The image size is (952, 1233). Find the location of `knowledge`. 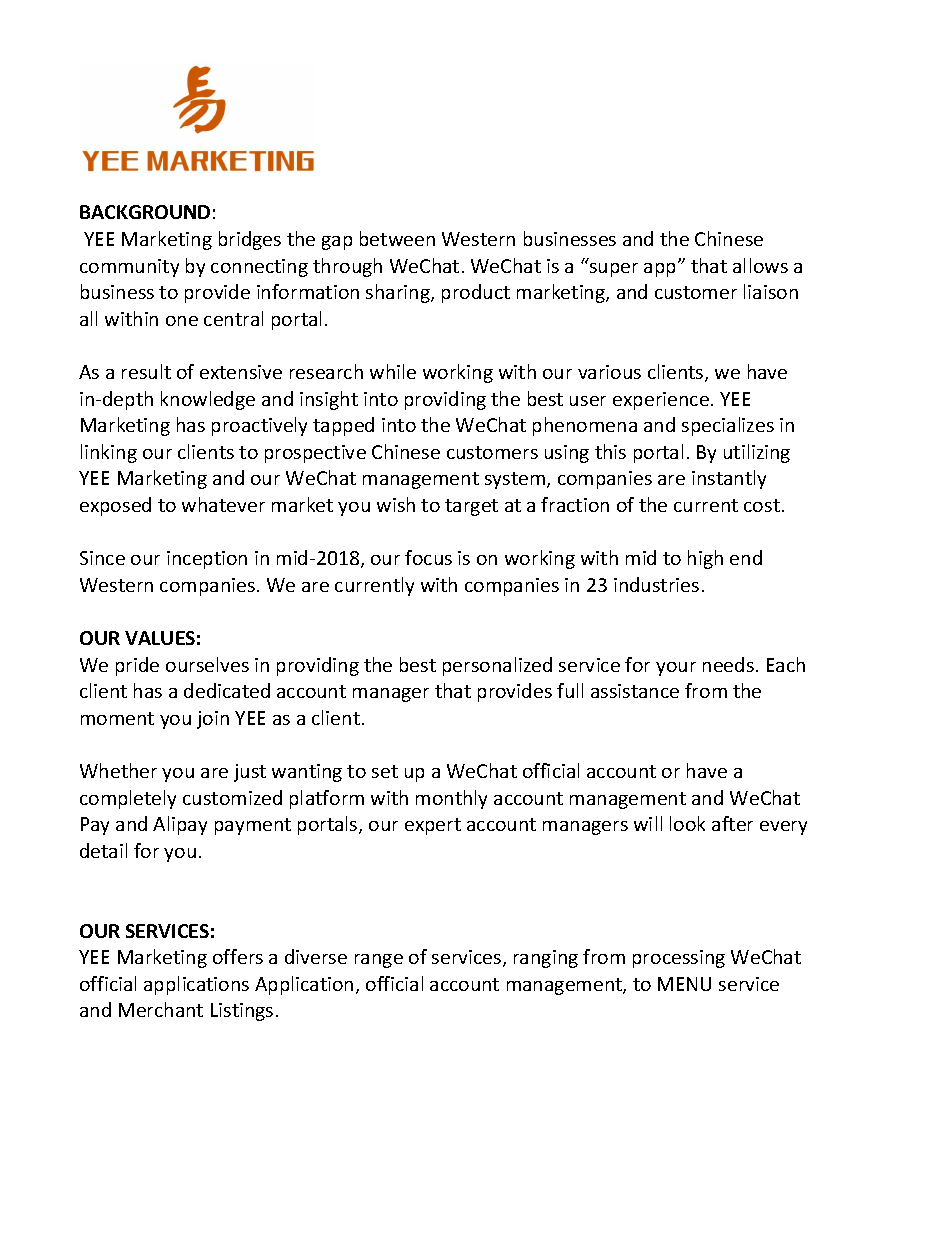

knowledge is located at coordinates (208, 400).
